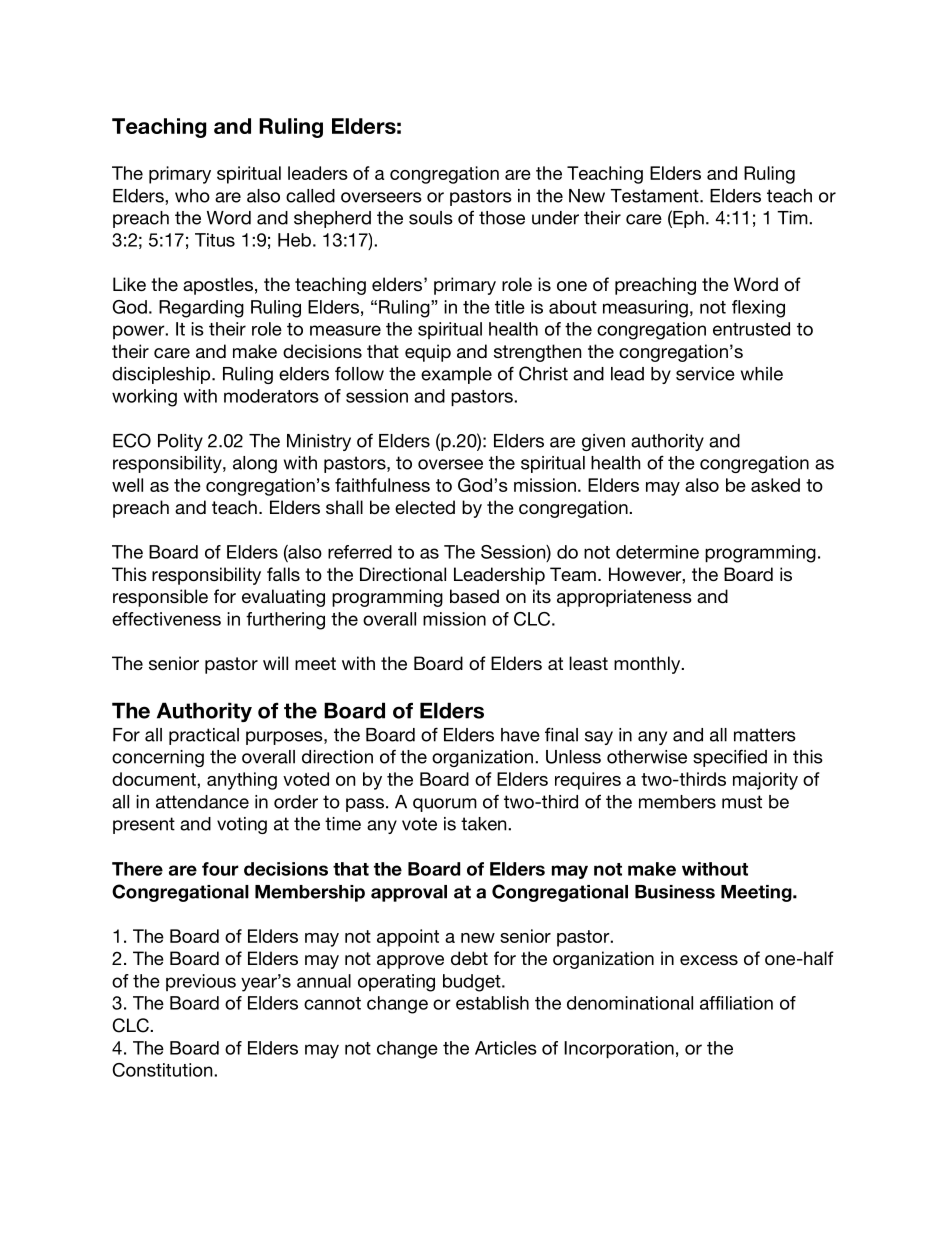  I want to click on effectiveness, so click(166, 619).
